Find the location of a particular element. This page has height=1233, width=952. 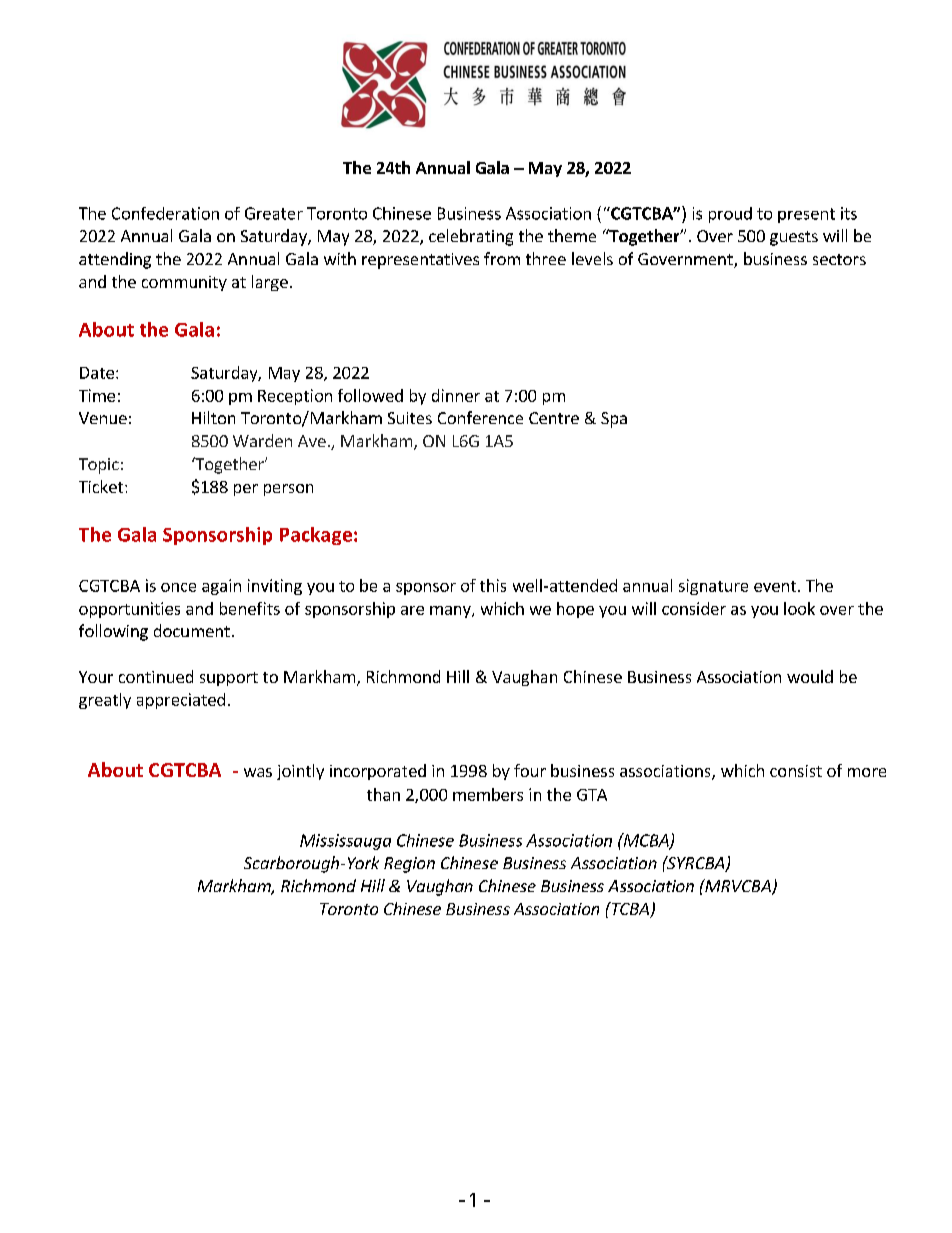

Confederation is located at coordinates (165, 213).
